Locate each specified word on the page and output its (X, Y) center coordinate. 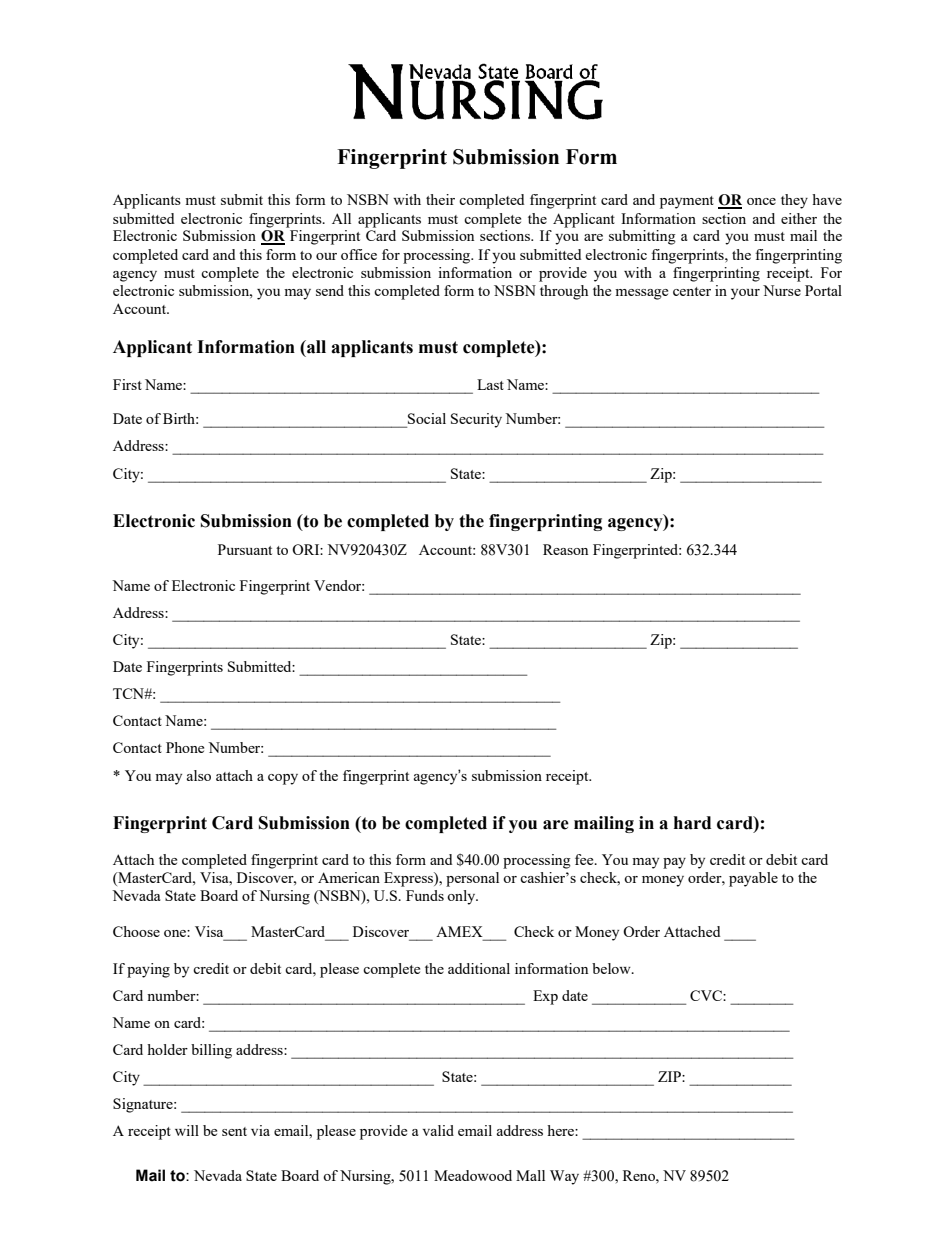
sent (234, 1131)
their (440, 199)
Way (564, 1177)
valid (438, 1130)
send (330, 290)
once (761, 201)
